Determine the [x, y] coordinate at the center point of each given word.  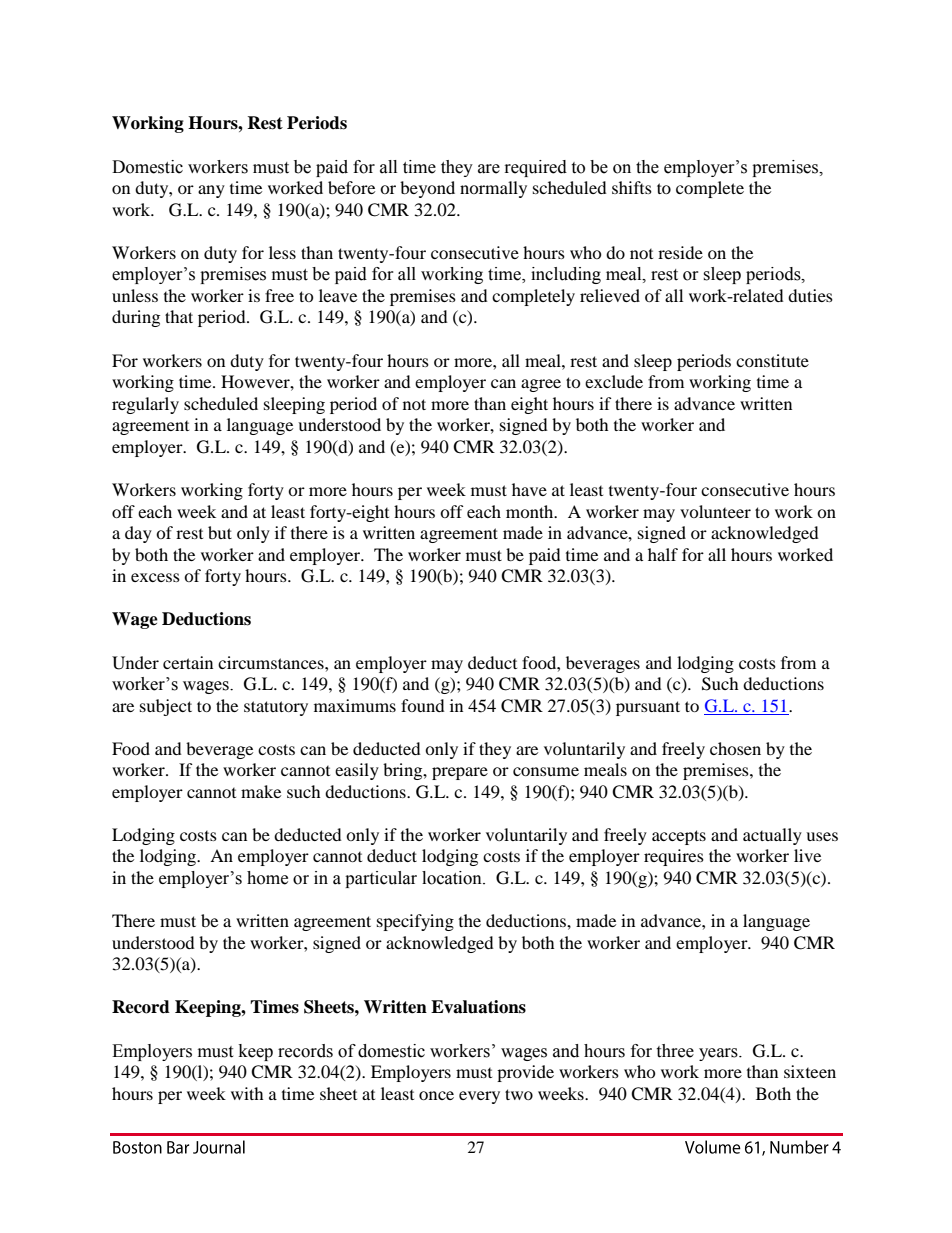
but [220, 532]
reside [680, 252]
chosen [735, 748]
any [211, 191]
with [247, 1093]
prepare [460, 773]
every [479, 1097]
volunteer [715, 511]
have [529, 489]
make [261, 791]
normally [493, 189]
